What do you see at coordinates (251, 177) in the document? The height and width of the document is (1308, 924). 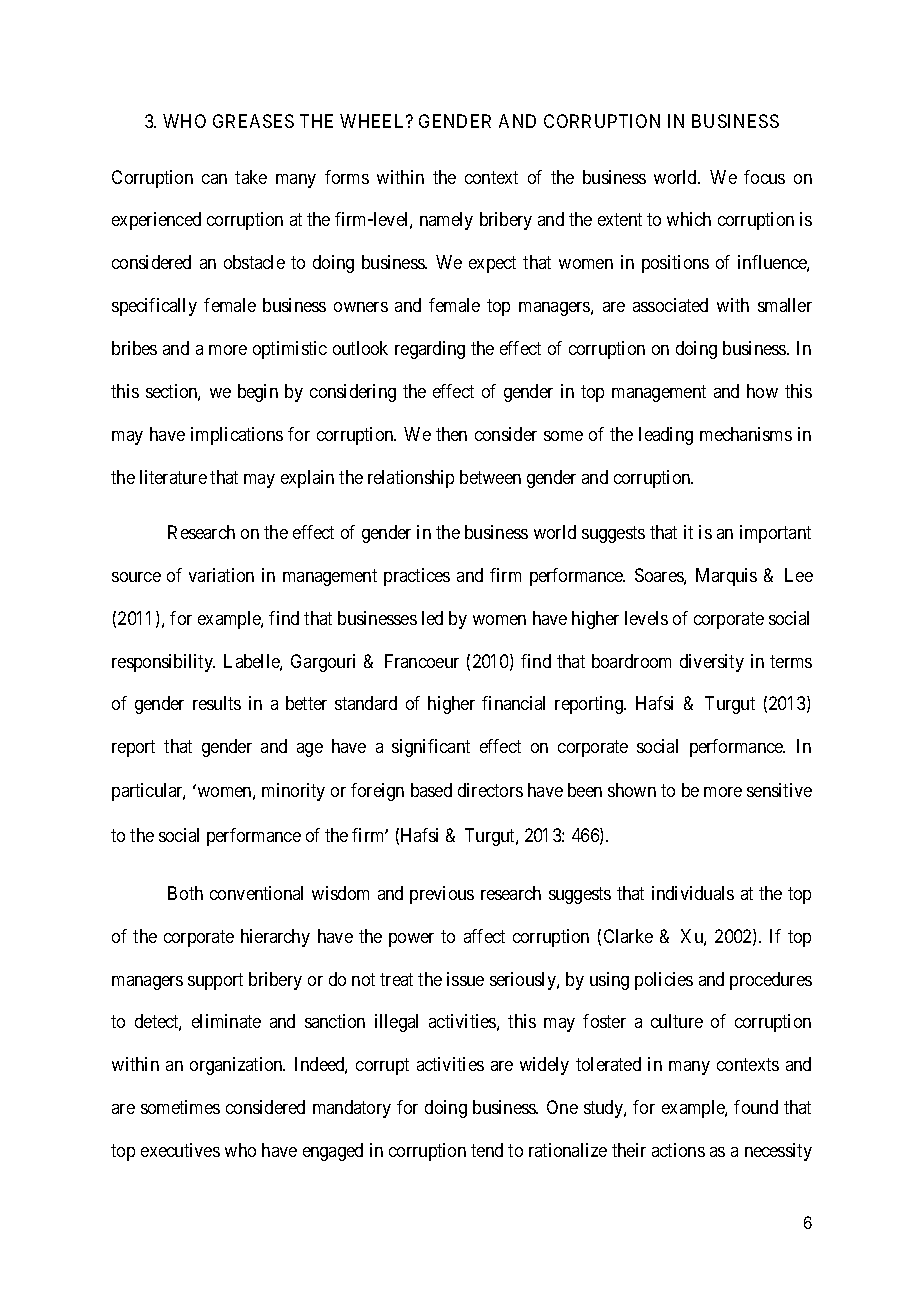 I see `take` at bounding box center [251, 177].
